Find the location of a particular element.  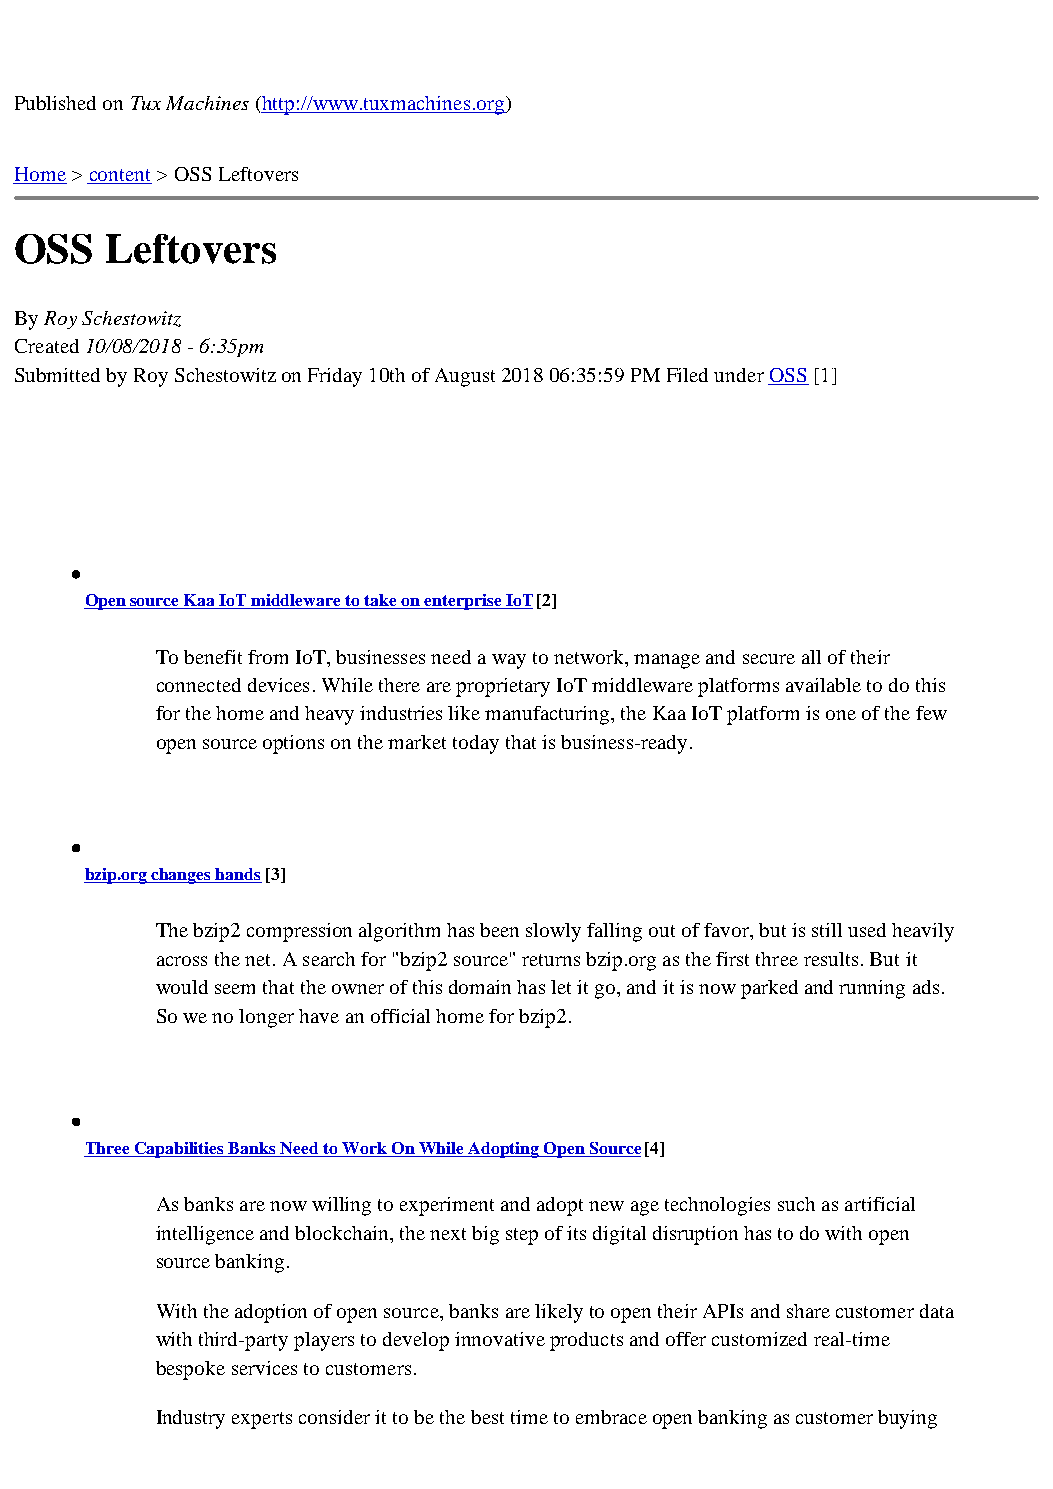

content is located at coordinates (119, 176).
